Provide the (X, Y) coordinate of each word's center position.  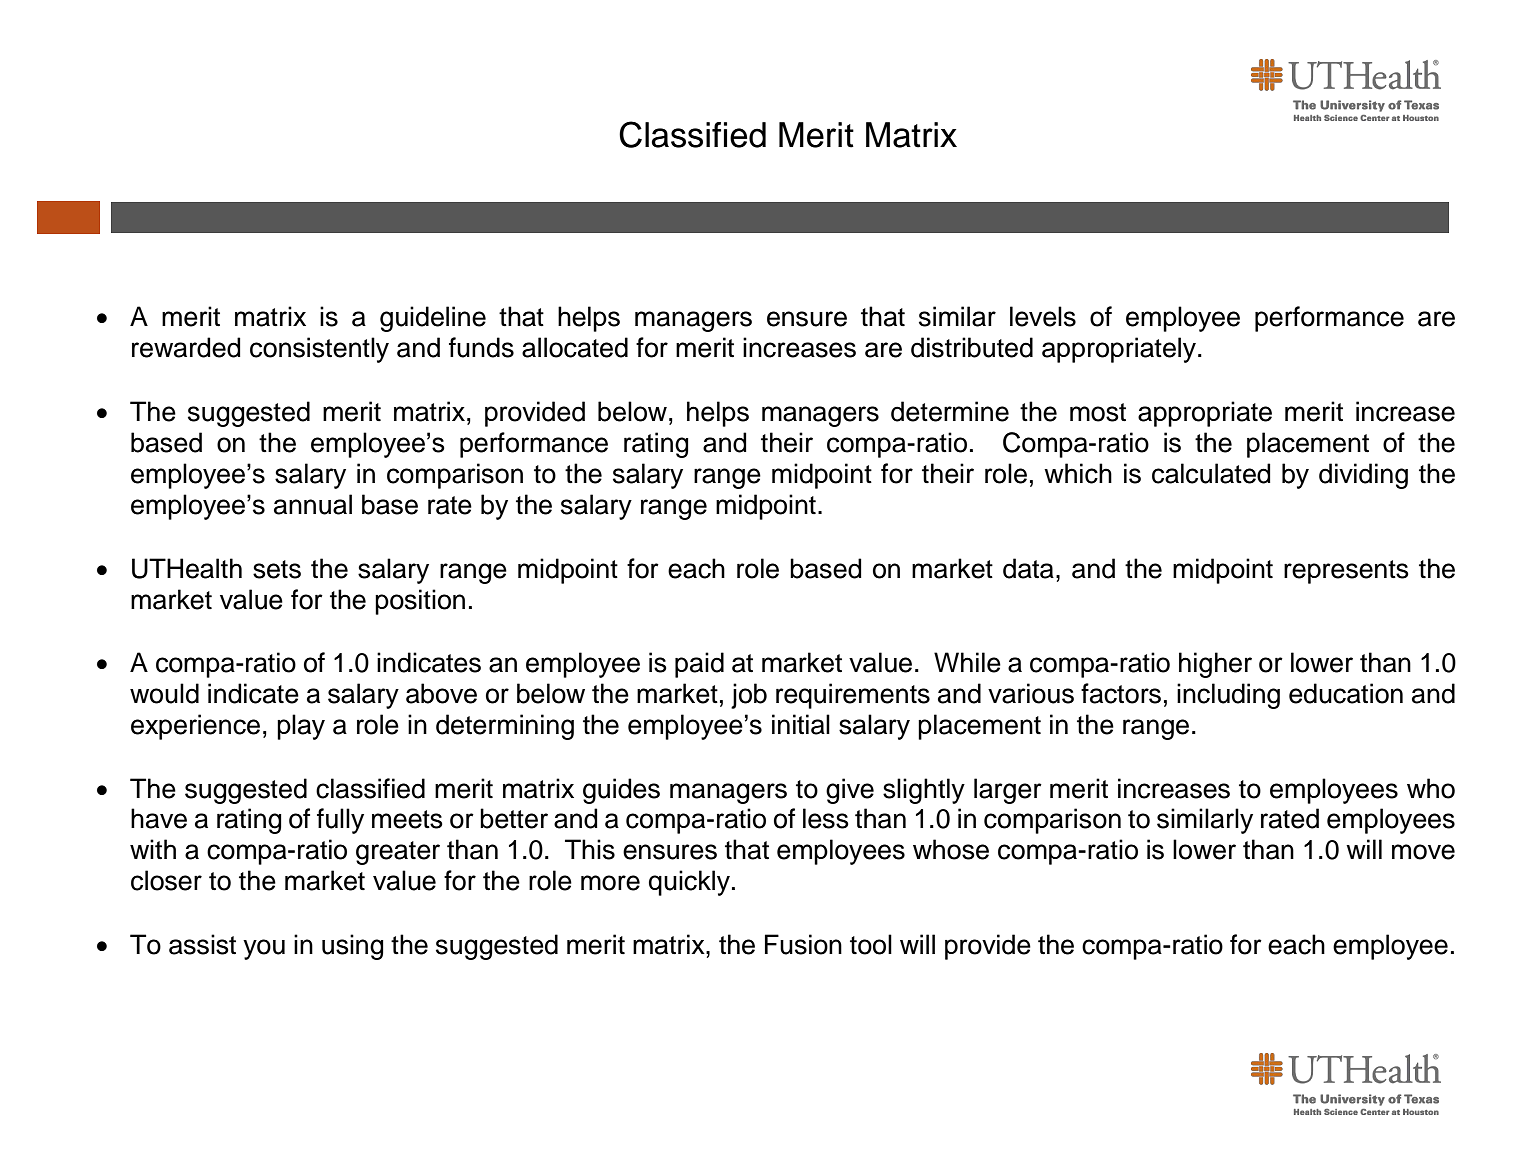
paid (699, 665)
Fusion (803, 944)
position (420, 602)
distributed (972, 347)
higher (1215, 665)
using (353, 947)
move (1423, 852)
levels (1043, 316)
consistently (319, 350)
